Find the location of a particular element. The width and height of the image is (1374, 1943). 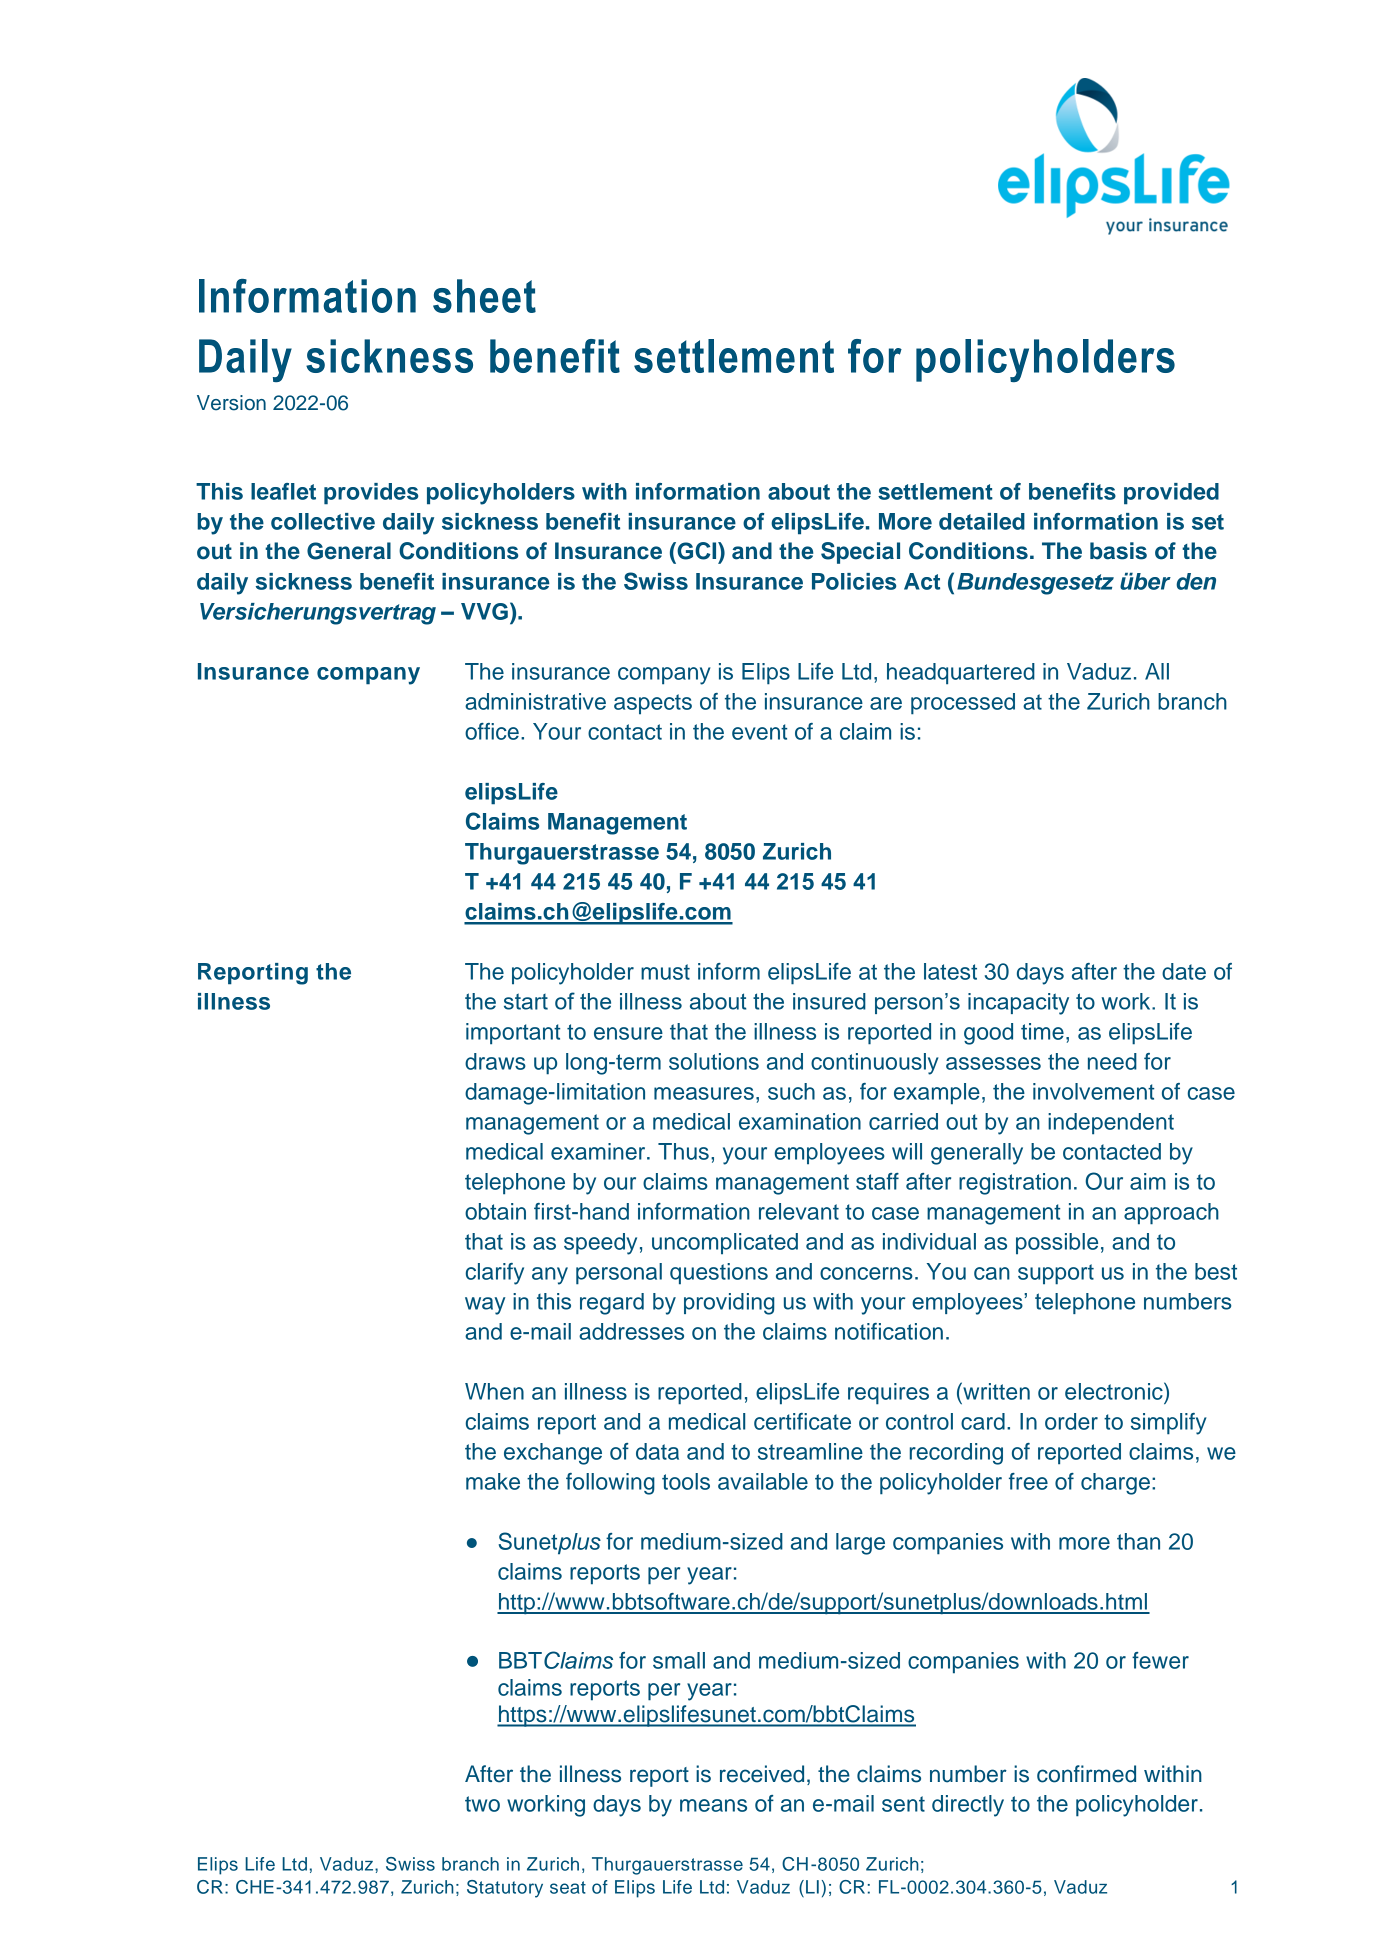

two is located at coordinates (482, 1804).
